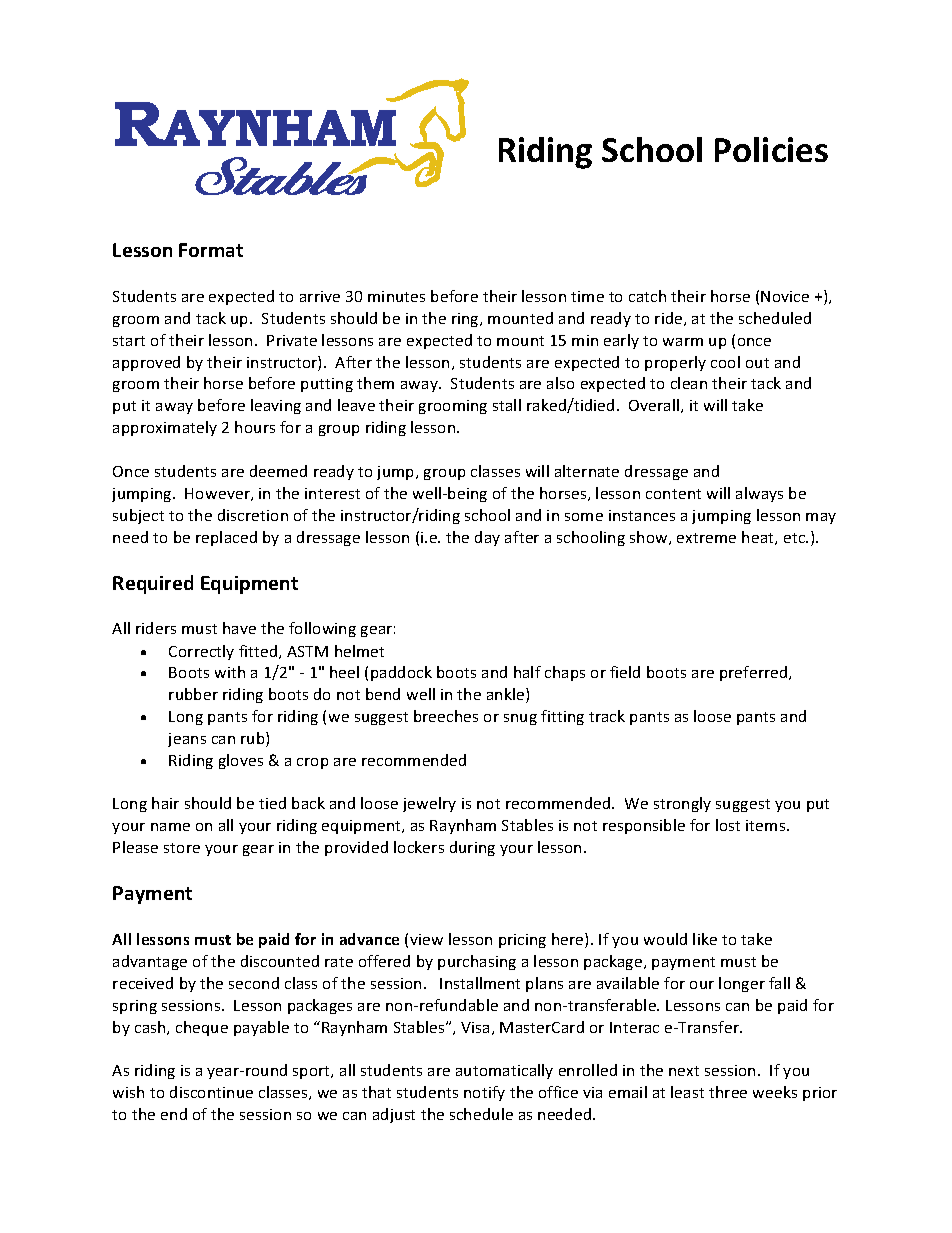 The height and width of the screenshot is (1233, 952). Describe the element at coordinates (755, 673) in the screenshot. I see `preferred` at that location.
